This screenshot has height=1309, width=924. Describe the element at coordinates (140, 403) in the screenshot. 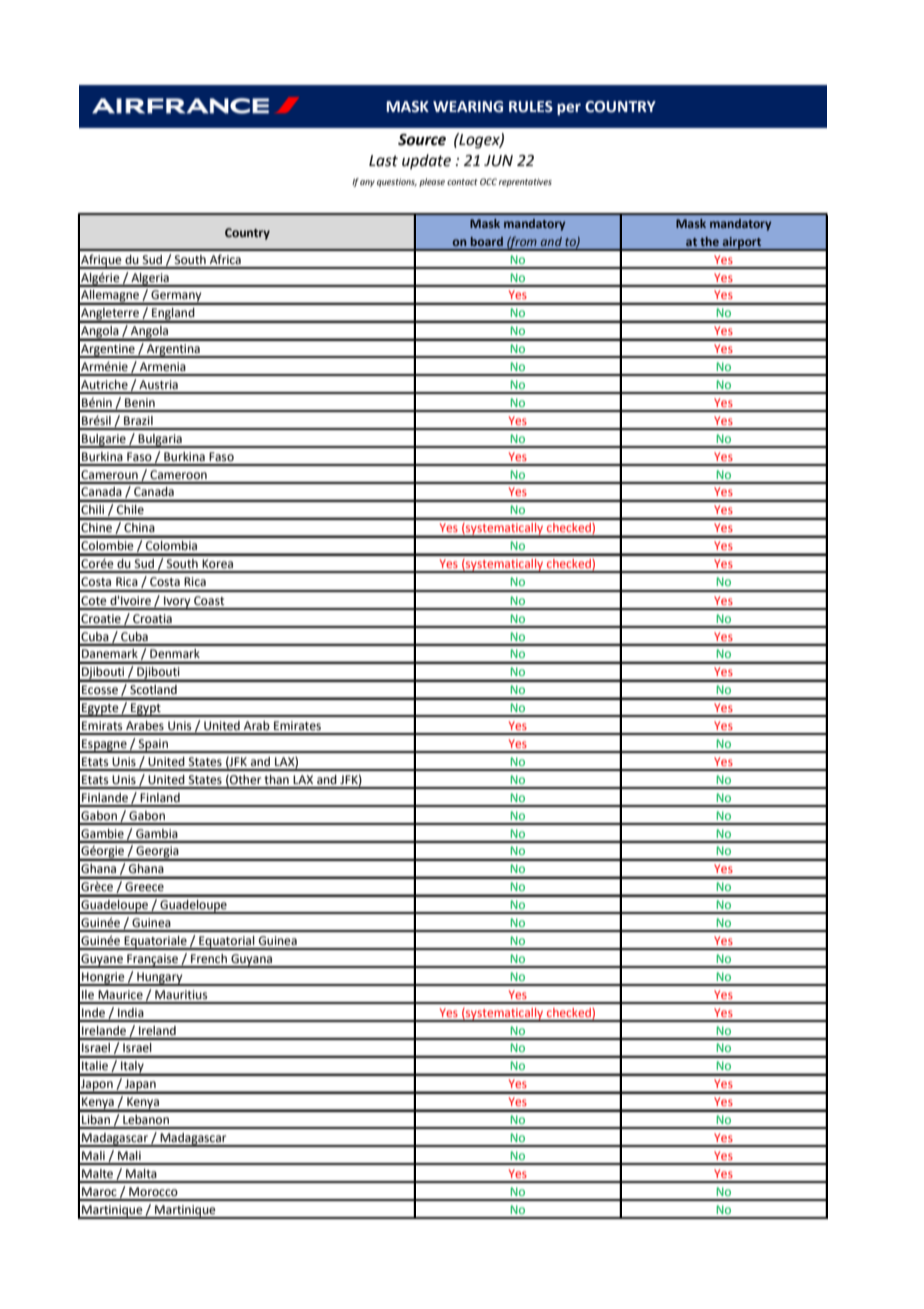

I see `Benin` at that location.
